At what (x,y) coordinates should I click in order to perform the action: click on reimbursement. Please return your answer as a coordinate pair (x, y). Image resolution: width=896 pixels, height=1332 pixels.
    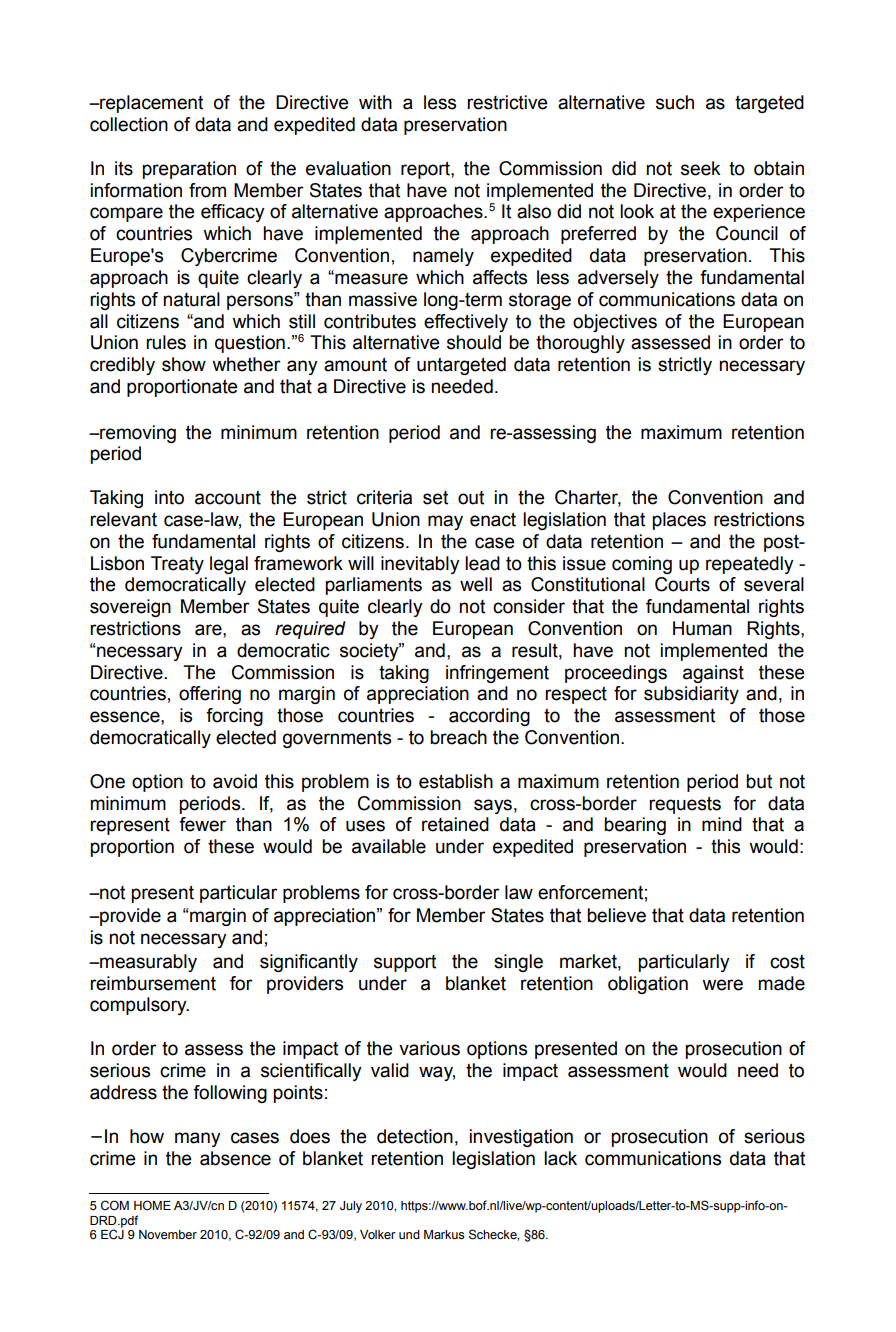
    Looking at the image, I should click on (153, 983).
